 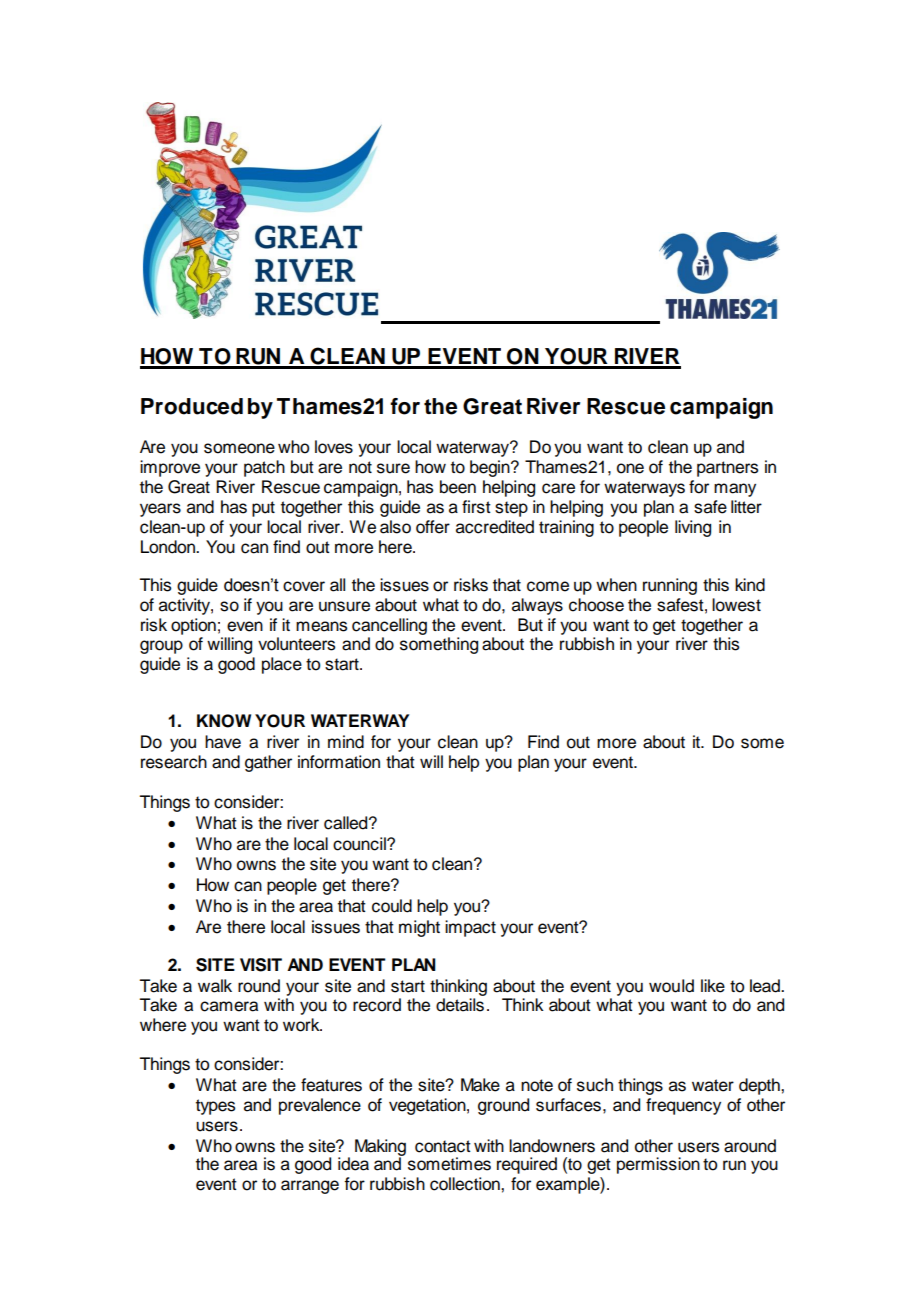 I want to click on partners, so click(x=727, y=469).
